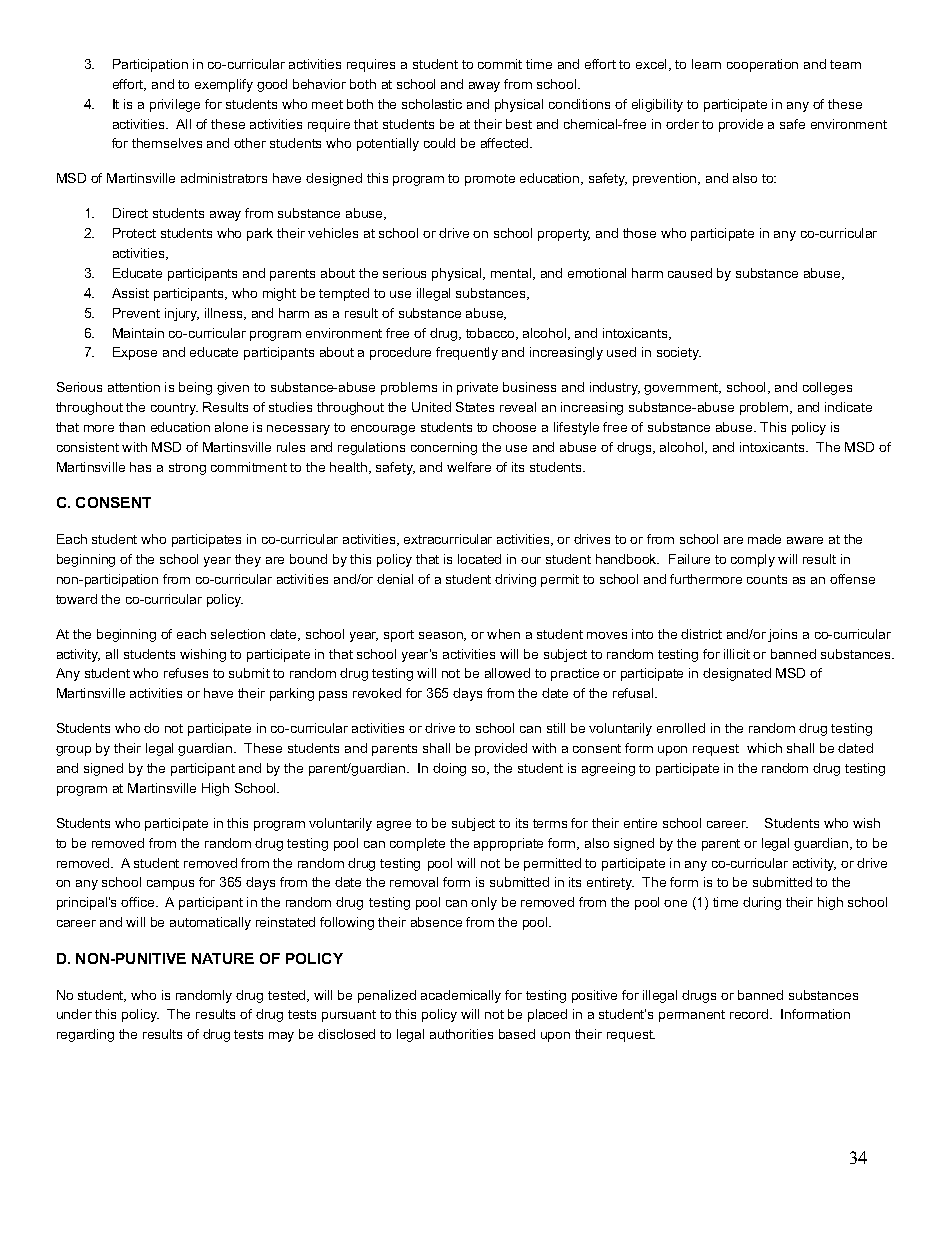 This screenshot has width=952, height=1233. I want to click on regarding, so click(85, 1035).
